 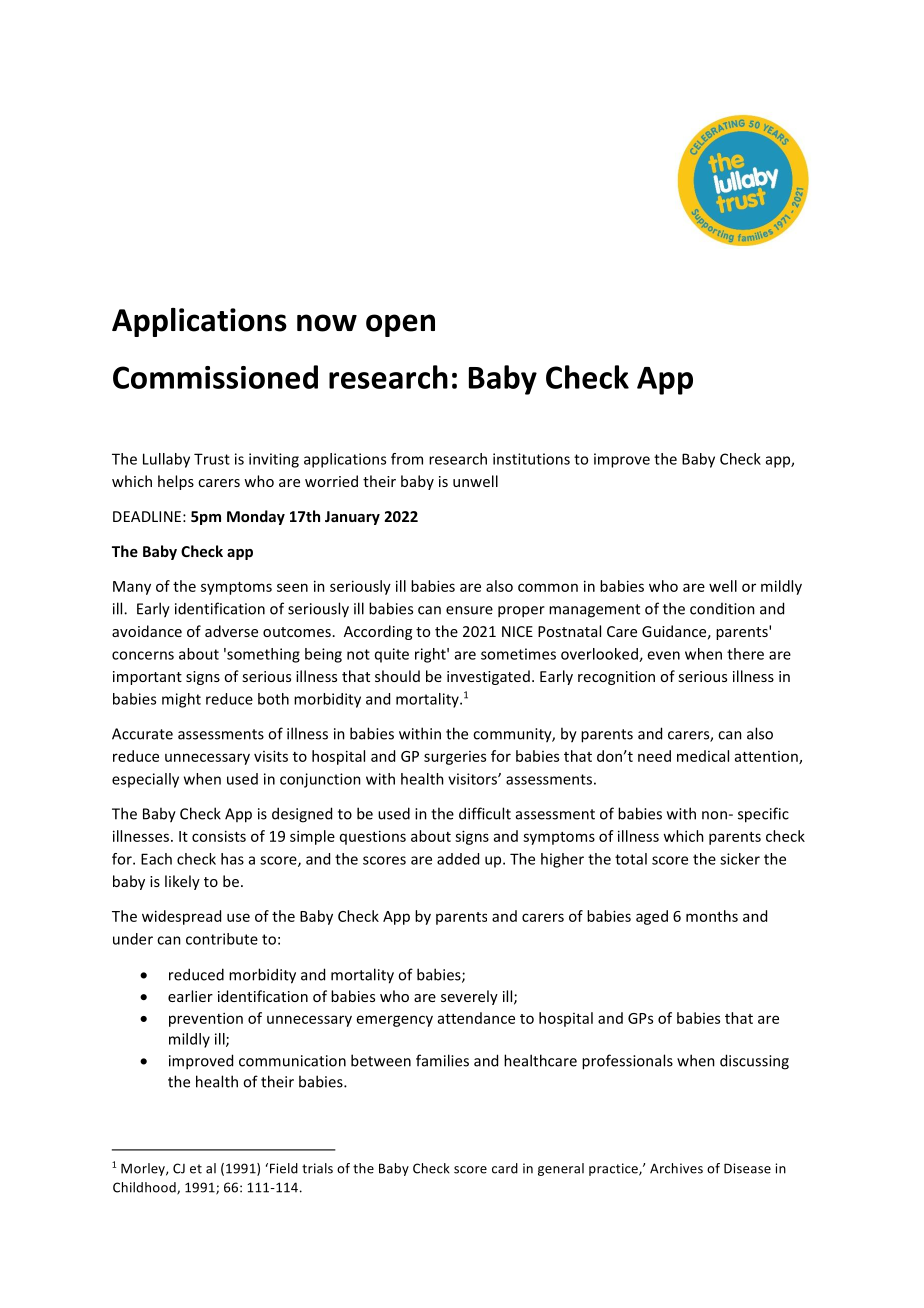 I want to click on card, so click(x=505, y=1168).
